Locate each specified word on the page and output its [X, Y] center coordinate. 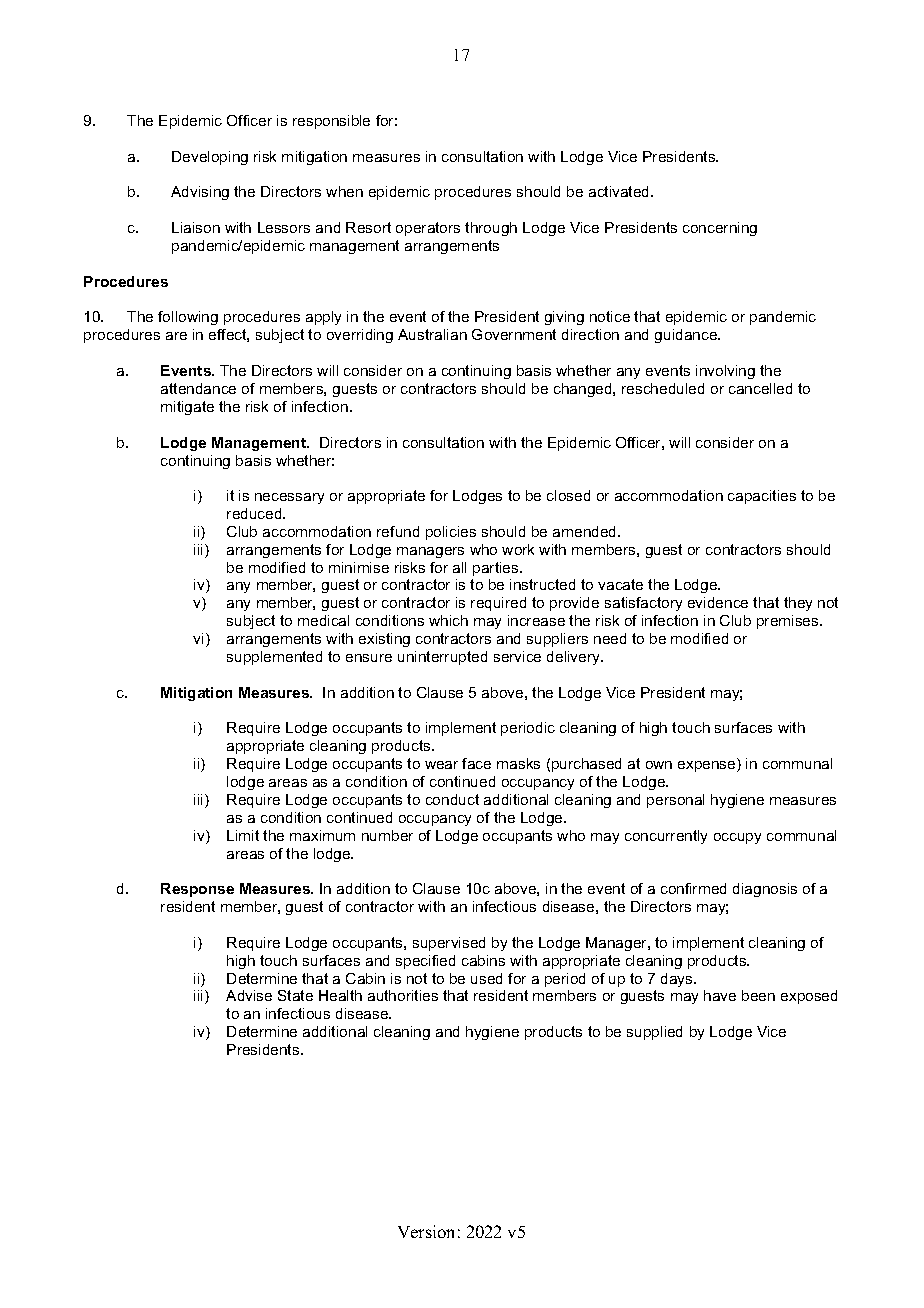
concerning [720, 229]
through [491, 229]
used [486, 978]
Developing [210, 158]
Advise [249, 995]
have [720, 995]
